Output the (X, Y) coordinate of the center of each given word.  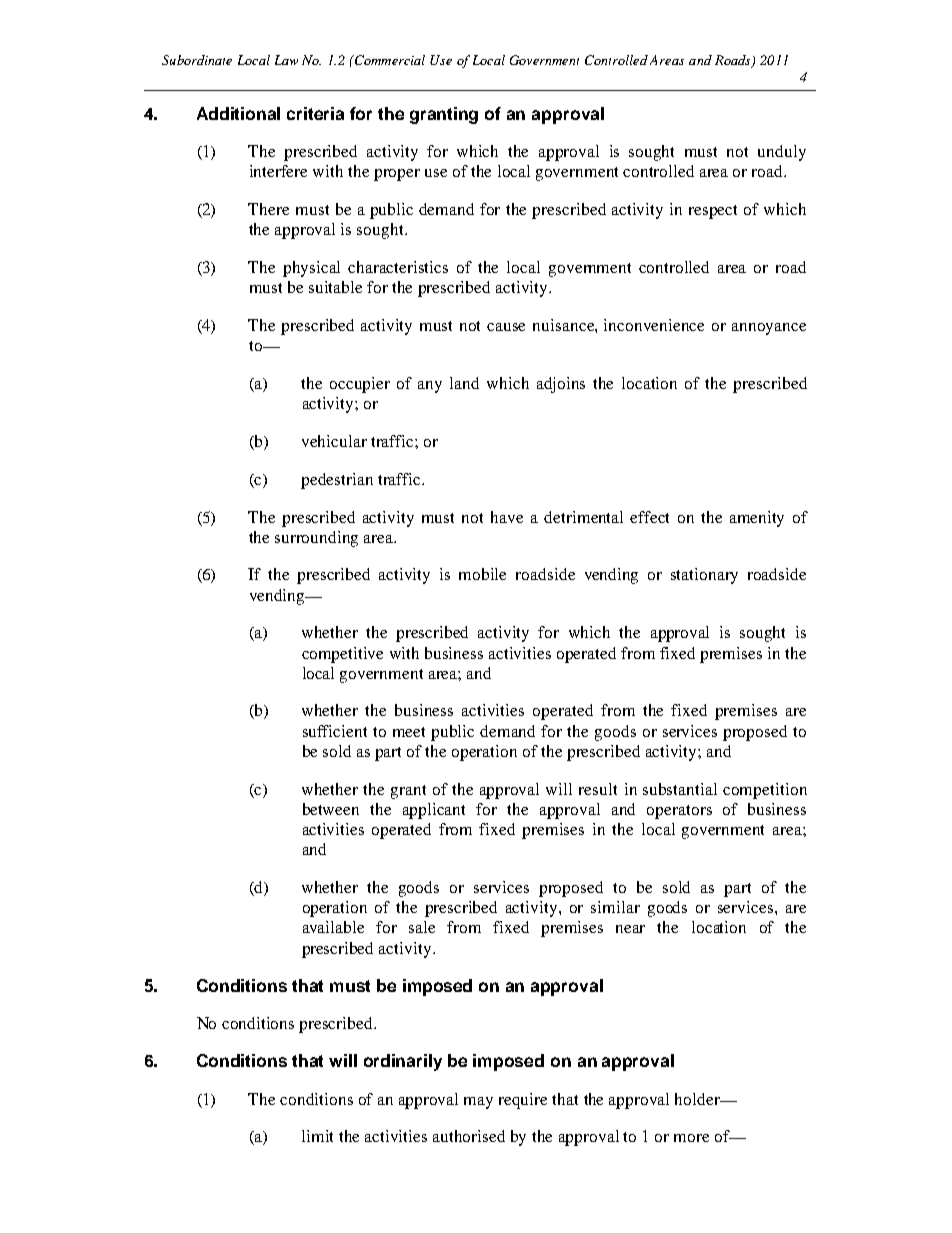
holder (699, 1099)
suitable (335, 287)
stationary (704, 576)
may (478, 1103)
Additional (238, 113)
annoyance (769, 329)
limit (317, 1136)
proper (397, 175)
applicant (434, 811)
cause (506, 327)
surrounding (316, 539)
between (331, 809)
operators (679, 812)
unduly (782, 153)
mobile (482, 574)
